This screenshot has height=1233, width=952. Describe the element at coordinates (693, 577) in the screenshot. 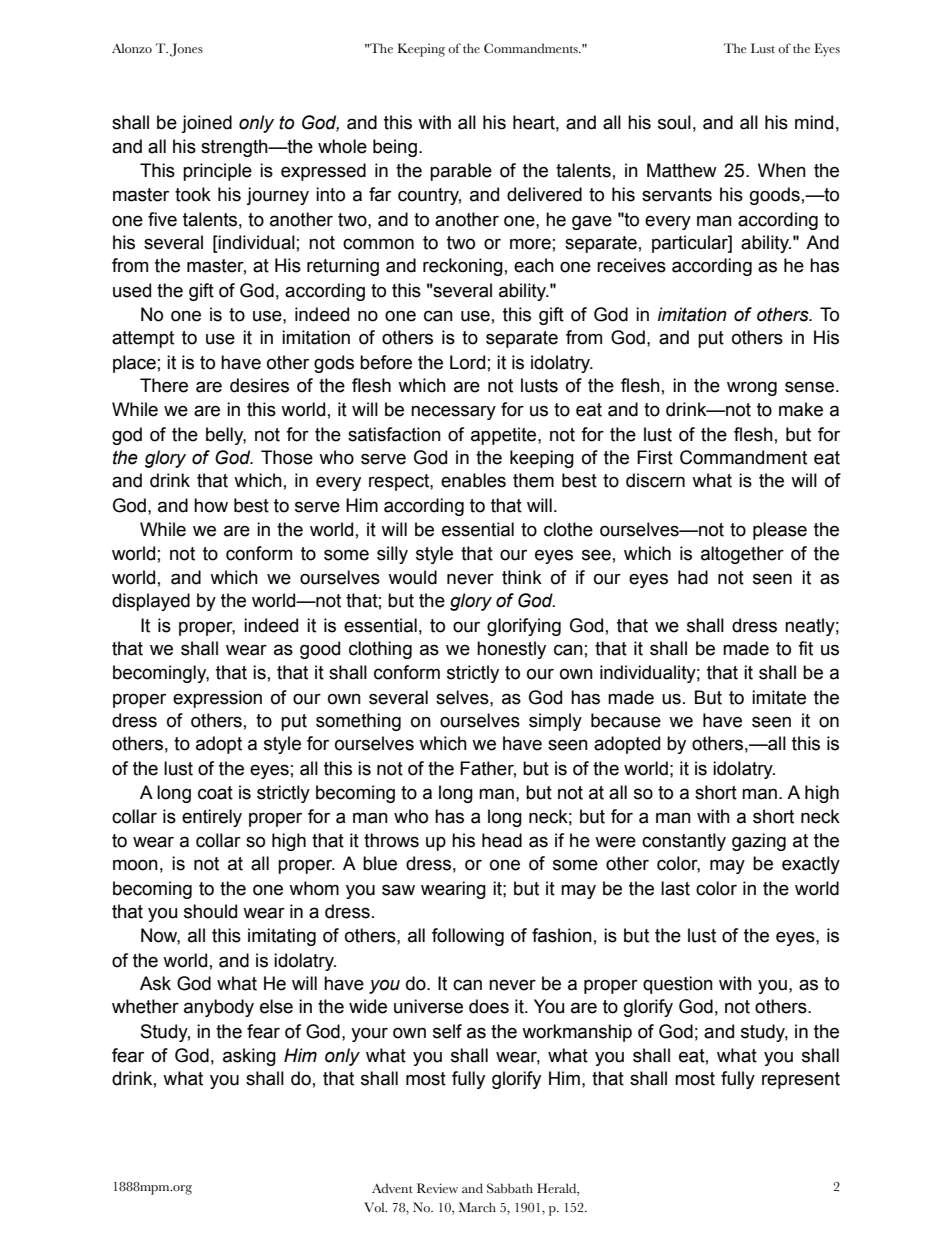

I see `had` at that location.
